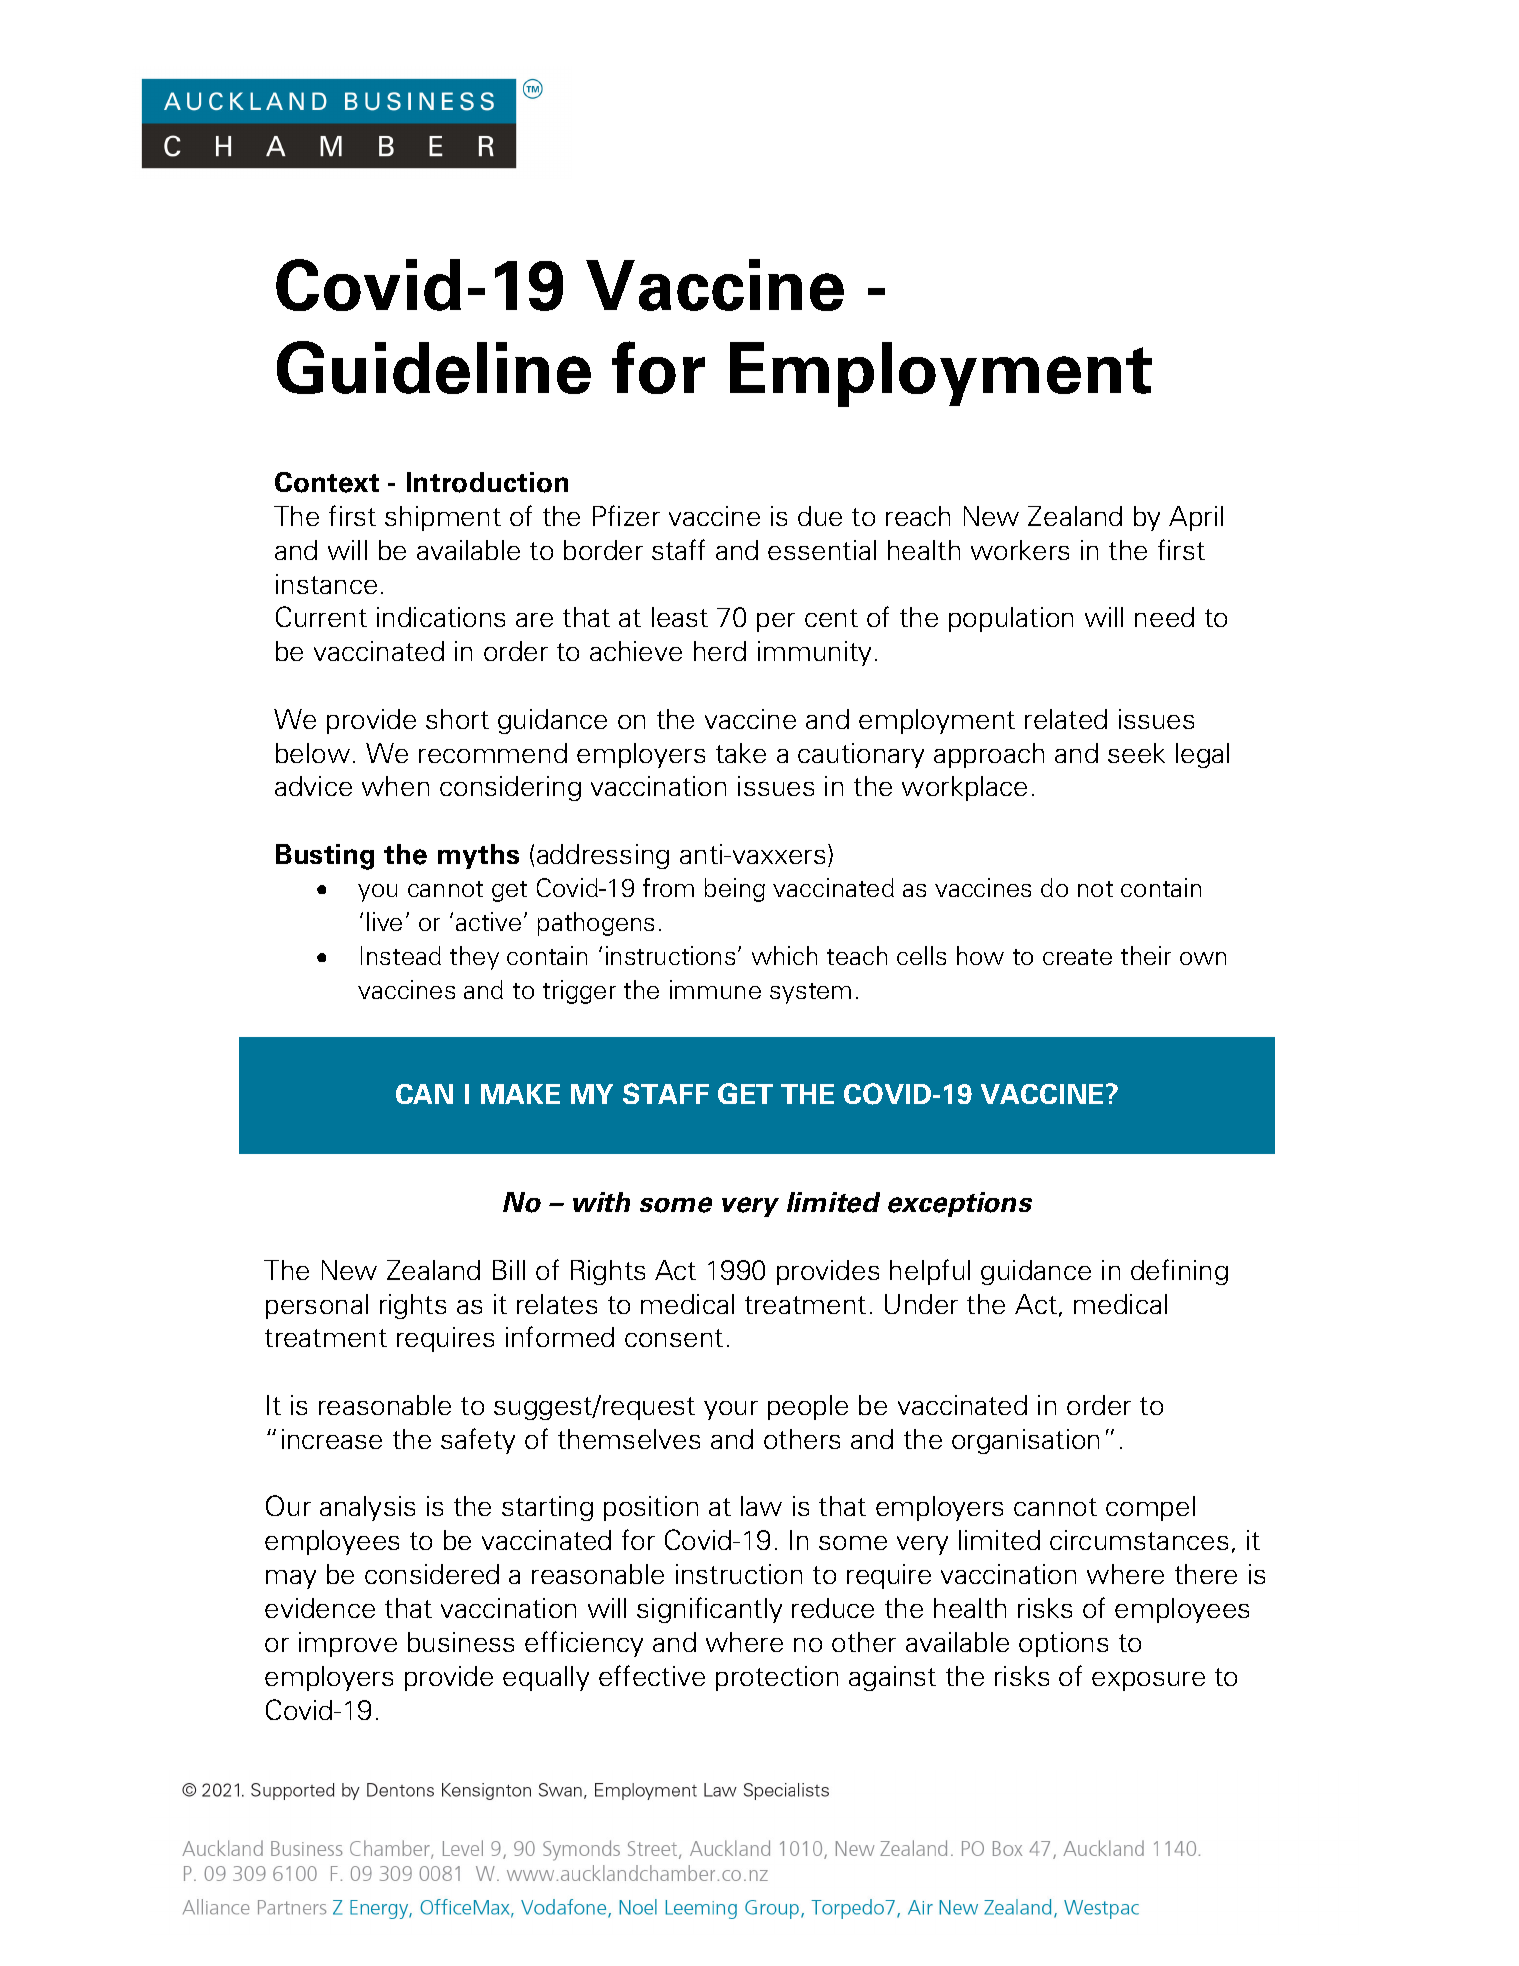  Describe the element at coordinates (434, 367) in the document. I see `Guideline` at that location.
